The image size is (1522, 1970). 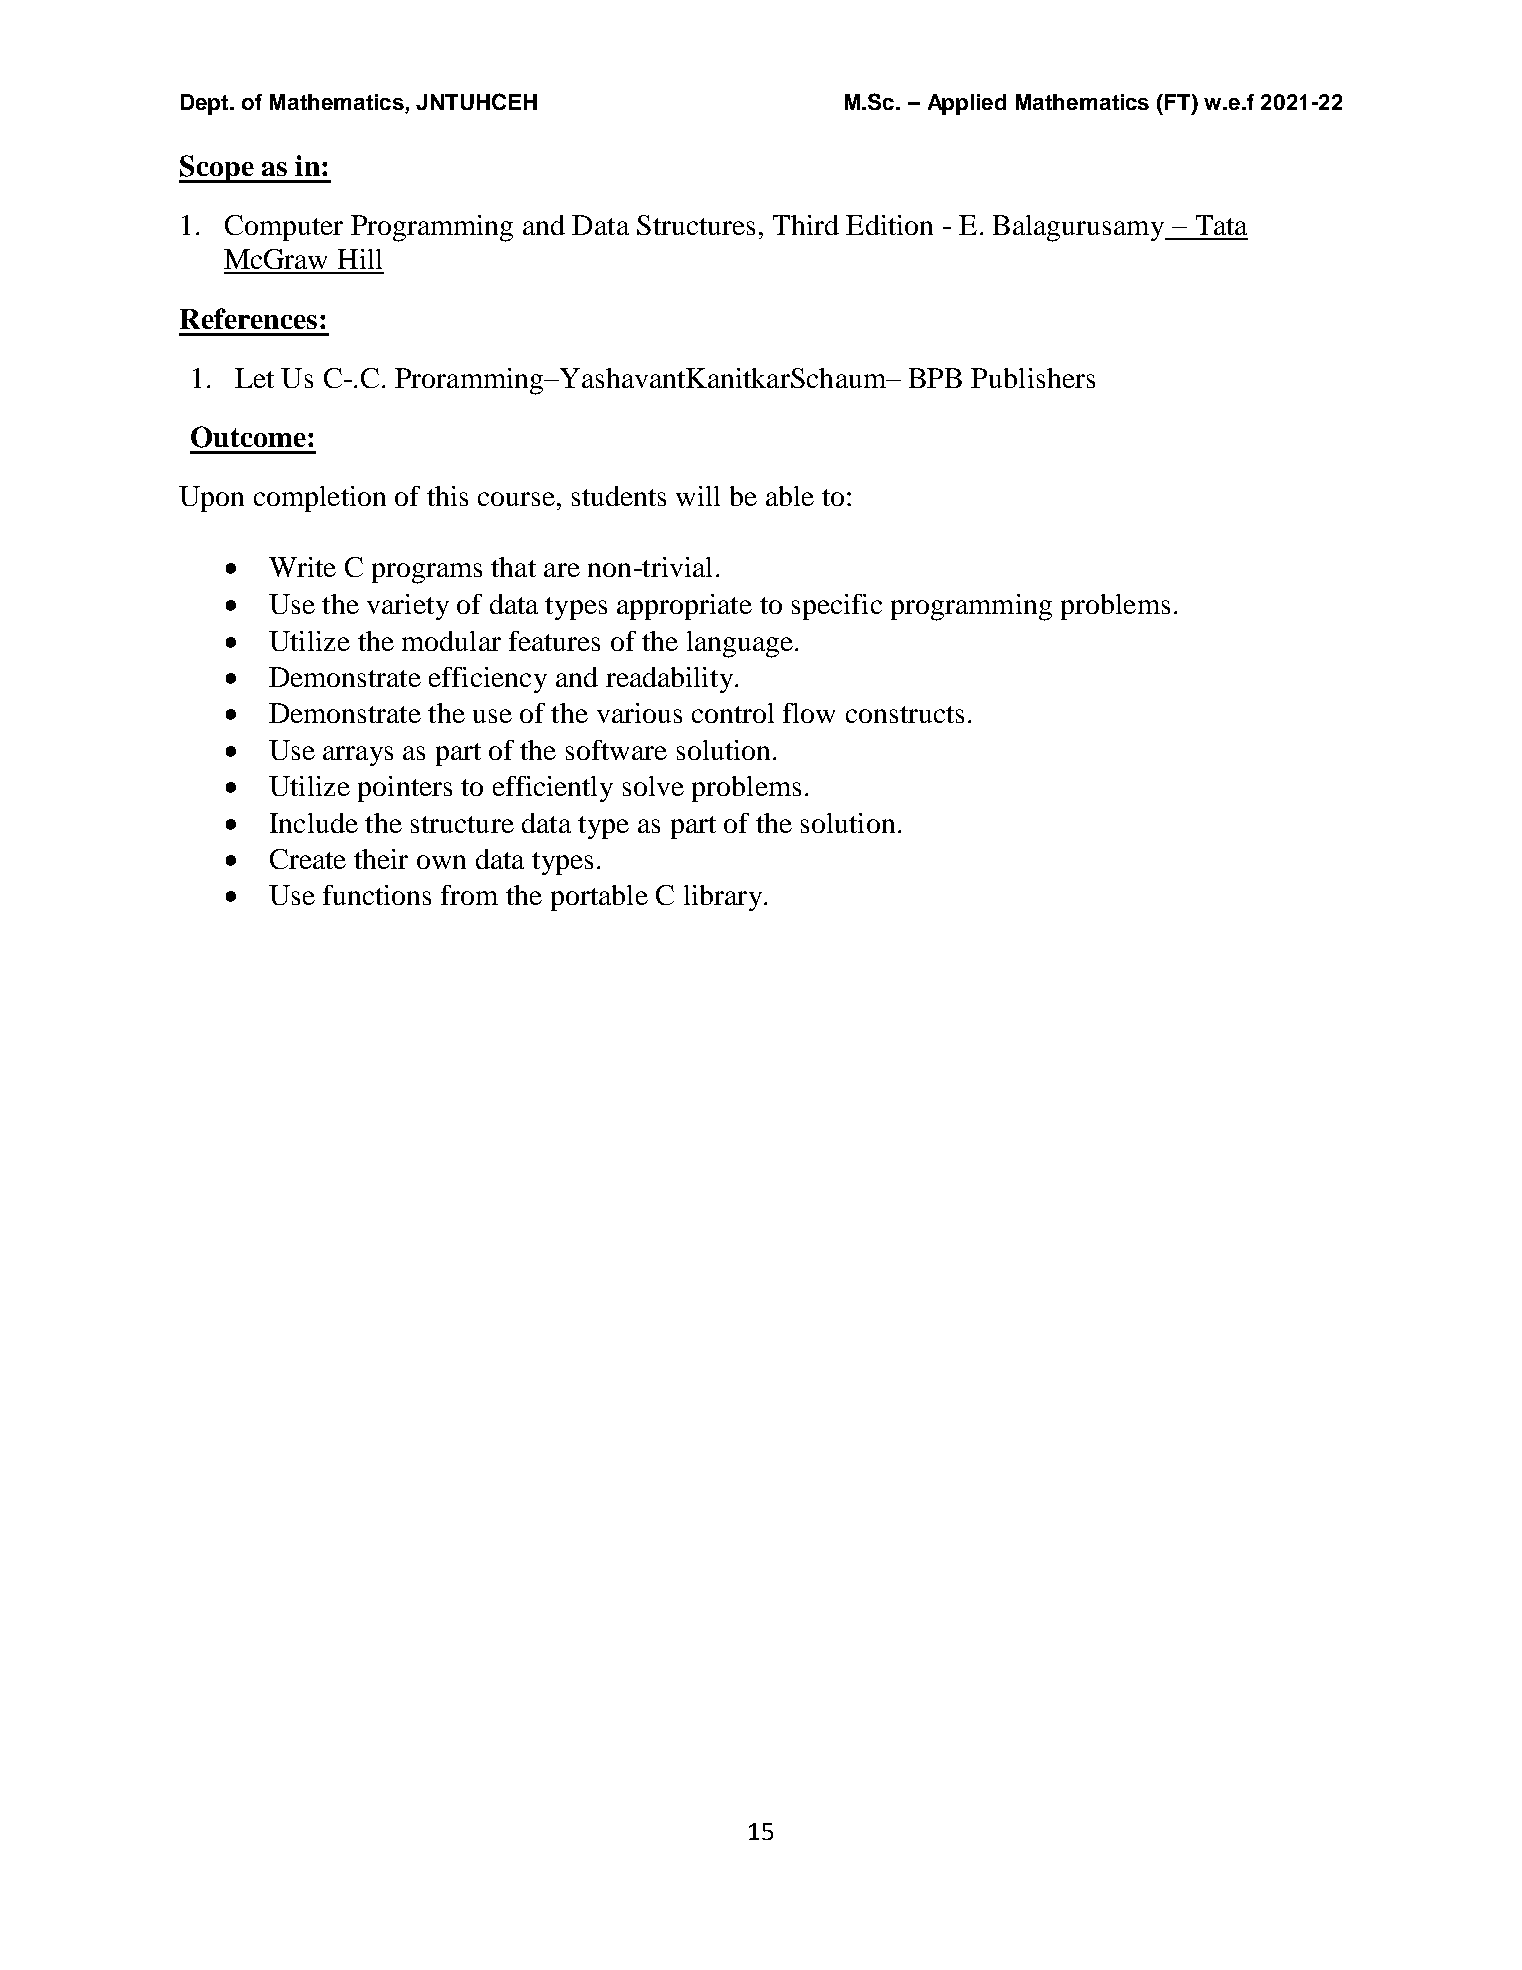 What do you see at coordinates (837, 607) in the screenshot?
I see `specific` at bounding box center [837, 607].
